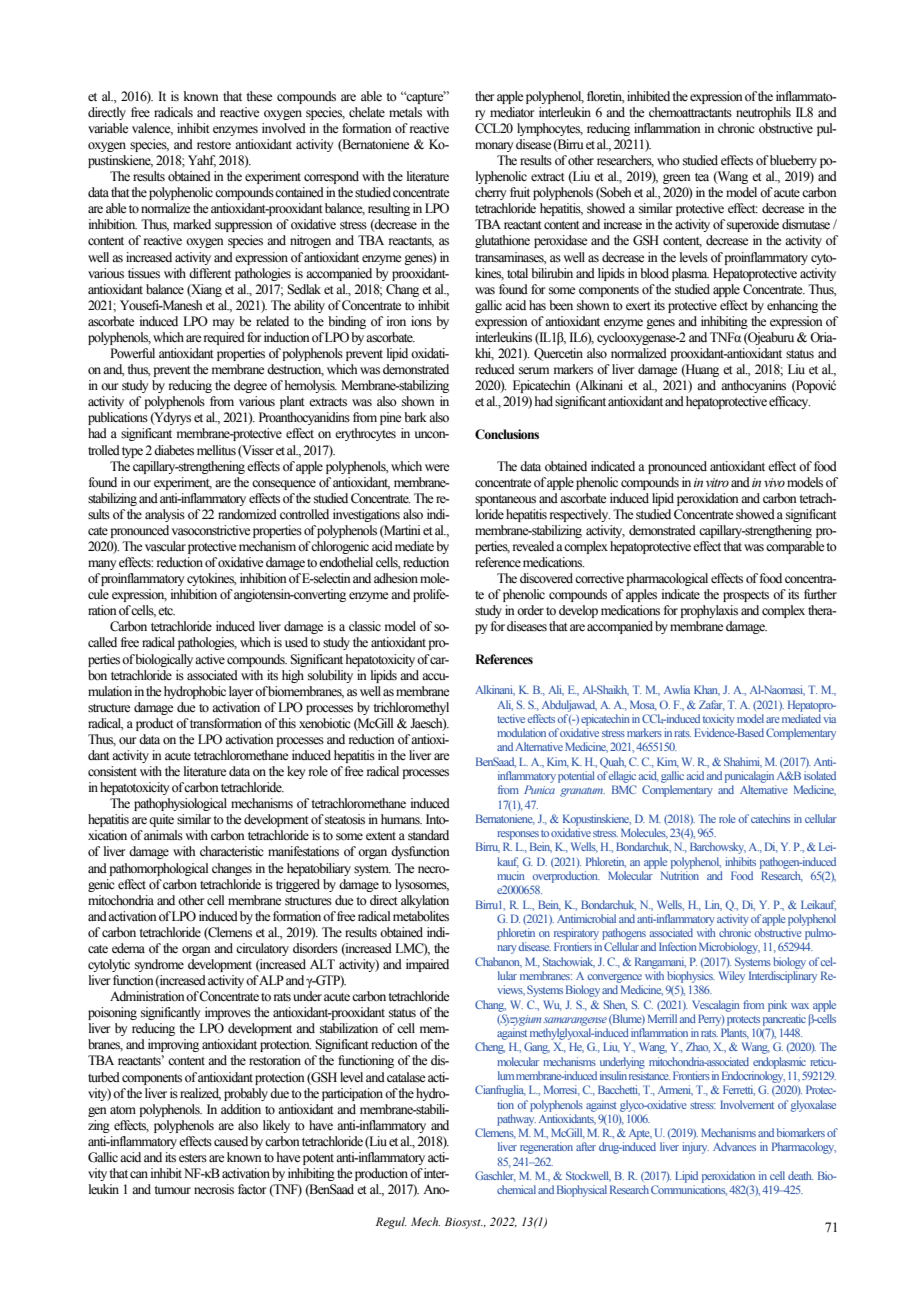 The image size is (924, 1308). What do you see at coordinates (421, 916) in the image?
I see `metabolites` at bounding box center [421, 916].
